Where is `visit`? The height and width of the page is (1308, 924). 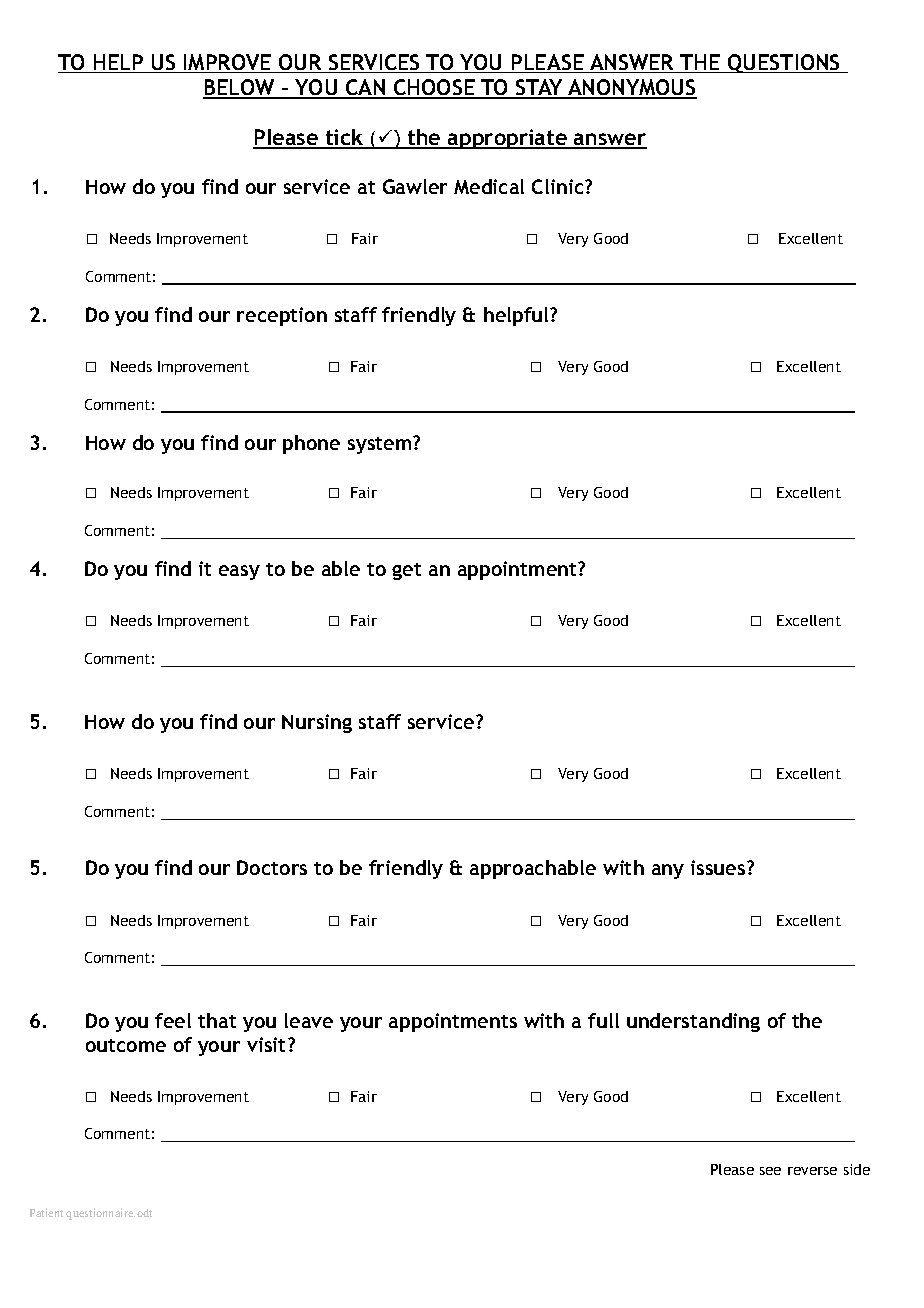
visit is located at coordinates (268, 1044).
